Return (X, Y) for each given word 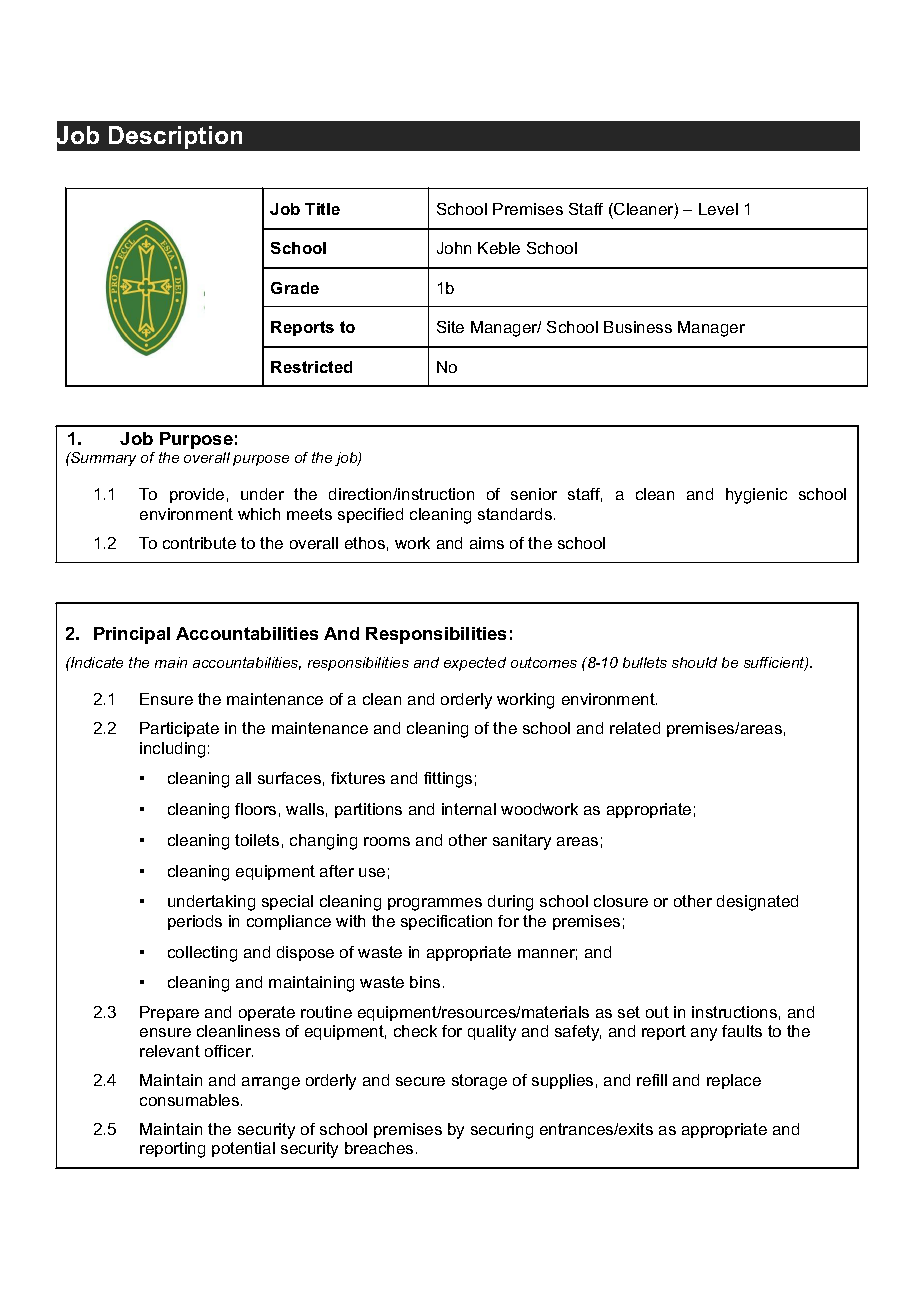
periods (195, 922)
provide (197, 495)
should (694, 662)
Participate (179, 729)
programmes (435, 904)
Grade (295, 288)
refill (652, 1080)
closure (621, 901)
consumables (191, 1100)
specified (370, 515)
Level (718, 209)
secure (420, 1081)
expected (475, 664)
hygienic (756, 496)
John (454, 248)
